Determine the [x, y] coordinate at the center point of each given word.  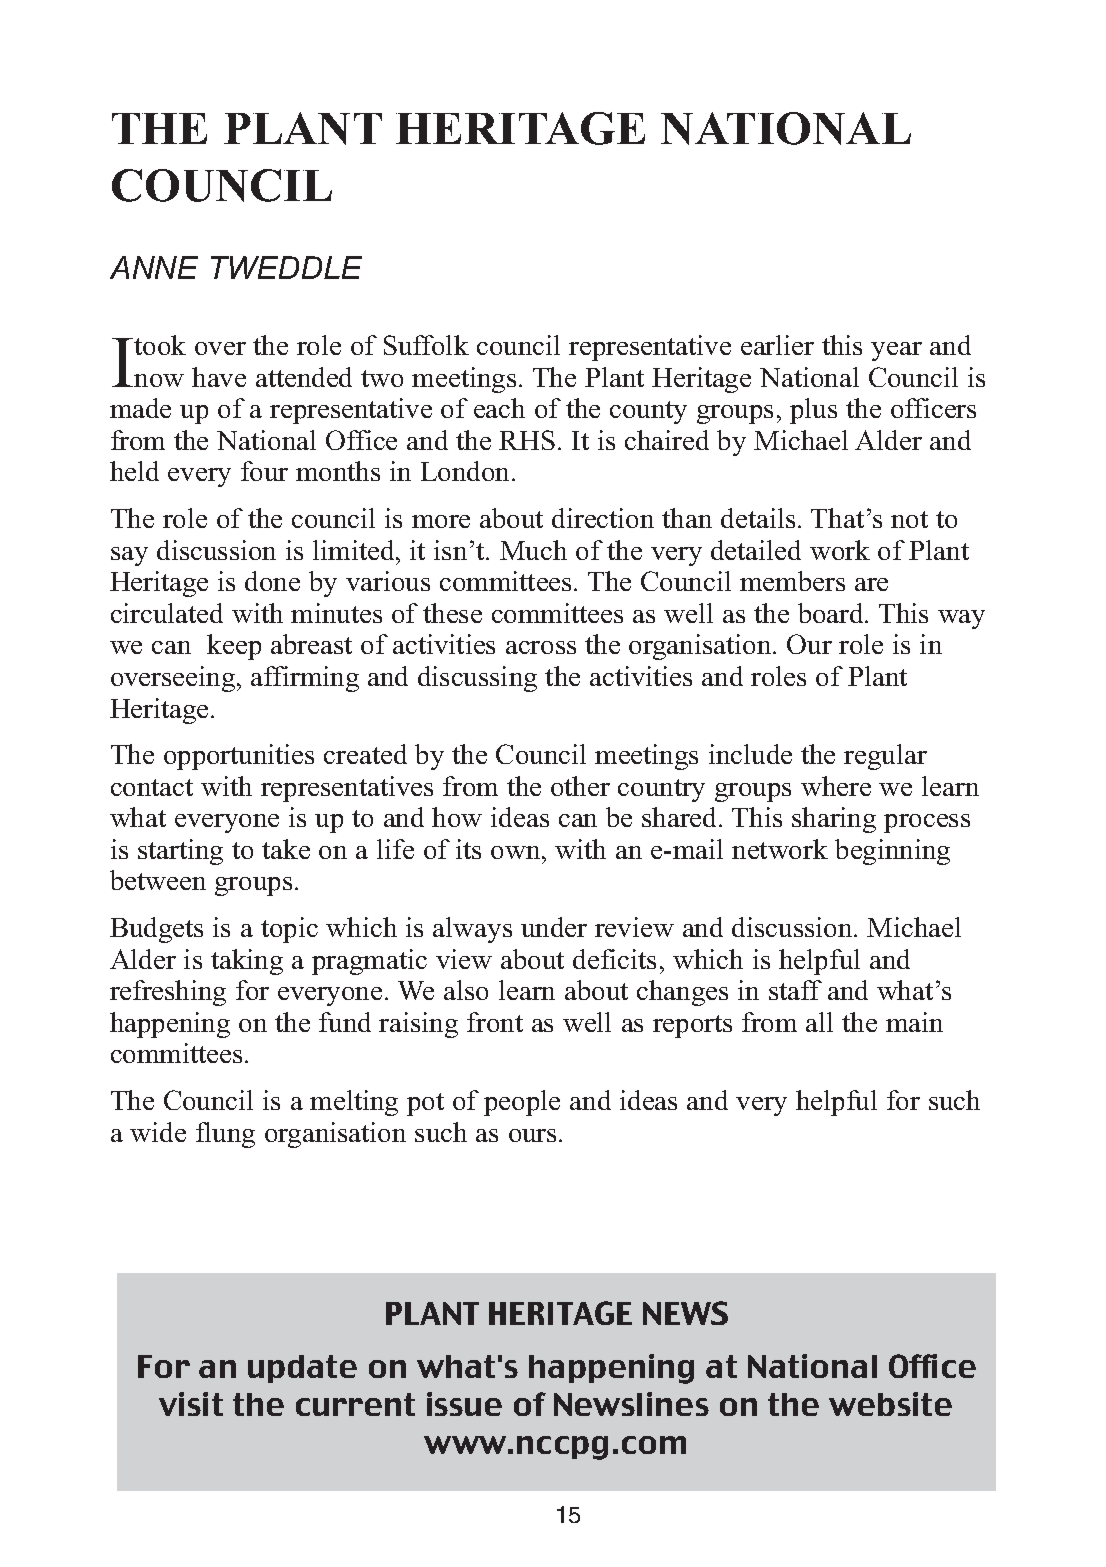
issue [464, 1404]
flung [225, 1135]
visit [191, 1404]
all [819, 1022]
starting [180, 852]
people [522, 1103]
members [792, 581]
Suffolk [426, 345]
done [272, 581]
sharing [834, 820]
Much [533, 550]
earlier [777, 345]
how [457, 817]
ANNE [154, 267]
